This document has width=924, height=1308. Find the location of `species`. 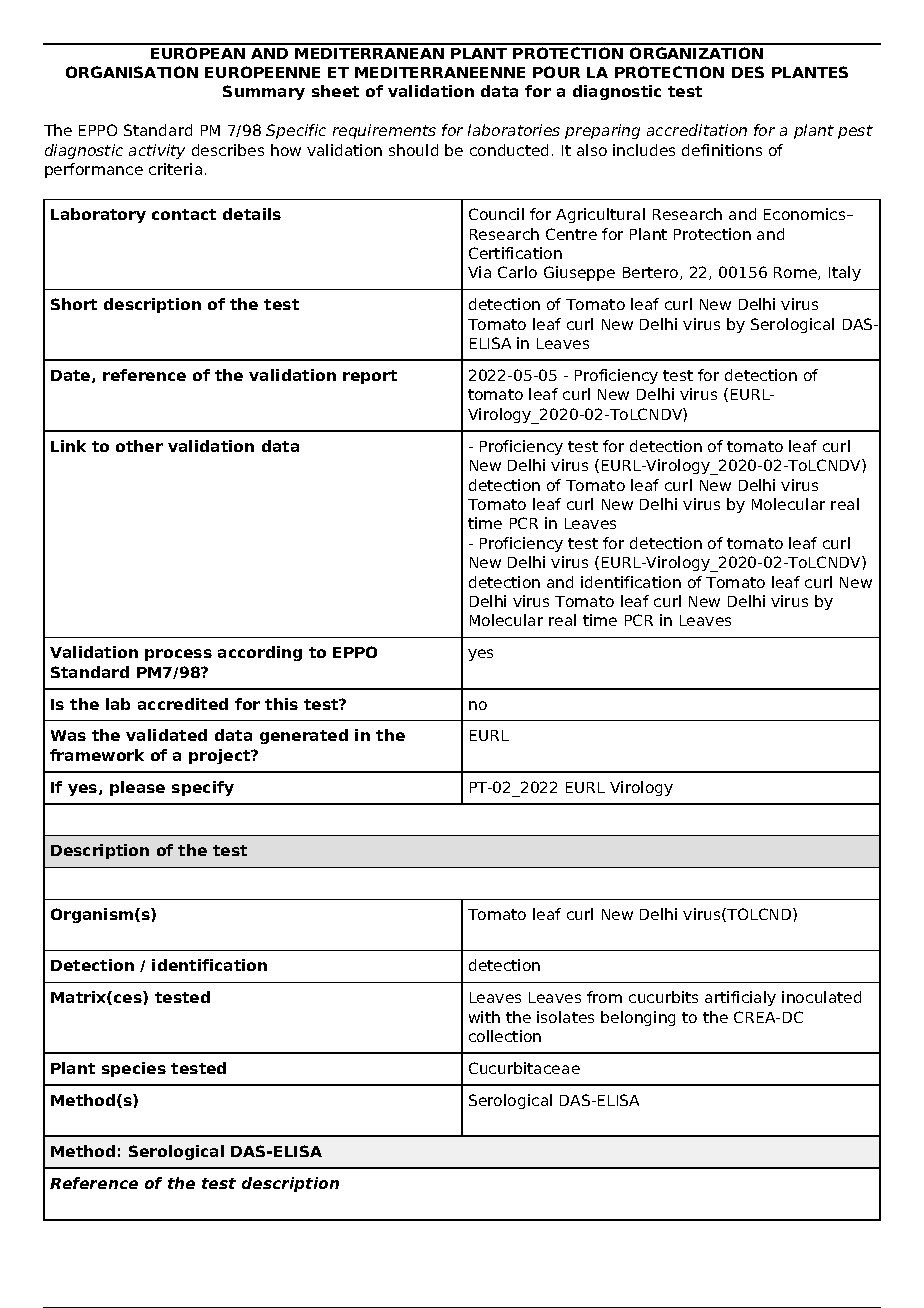

species is located at coordinates (134, 1069).
